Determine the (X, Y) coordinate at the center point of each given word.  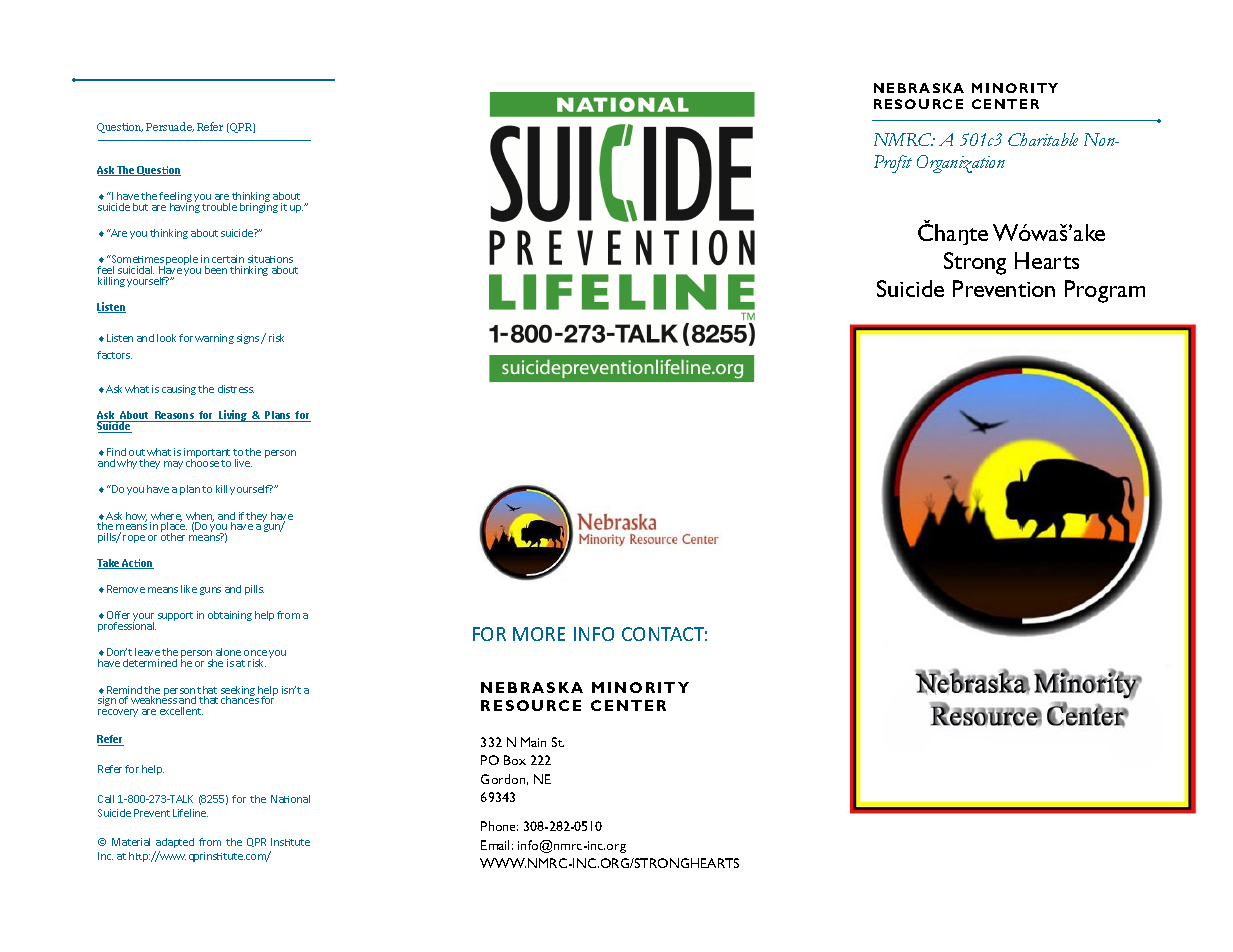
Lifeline (190, 813)
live (243, 463)
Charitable (1043, 139)
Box (515, 760)
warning (214, 339)
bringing (259, 207)
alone (228, 654)
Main (533, 742)
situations (270, 259)
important (207, 454)
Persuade (170, 127)
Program (1105, 291)
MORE (539, 634)
